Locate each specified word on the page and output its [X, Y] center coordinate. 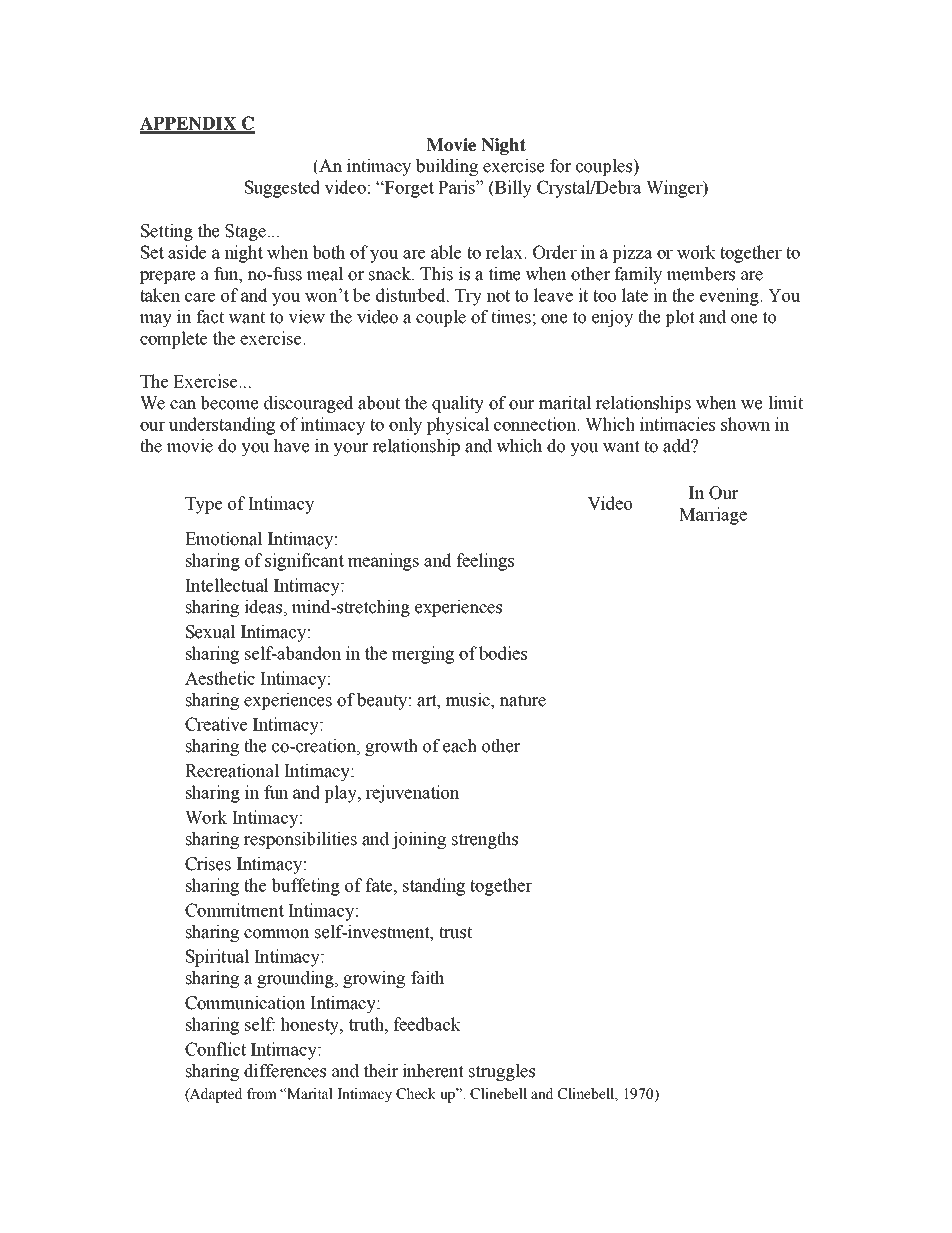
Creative [216, 724]
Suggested [282, 189]
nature [522, 700]
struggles [502, 1072]
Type [203, 505]
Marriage [713, 516]
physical [458, 426]
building [447, 167]
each [460, 746]
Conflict [215, 1049]
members [701, 274]
